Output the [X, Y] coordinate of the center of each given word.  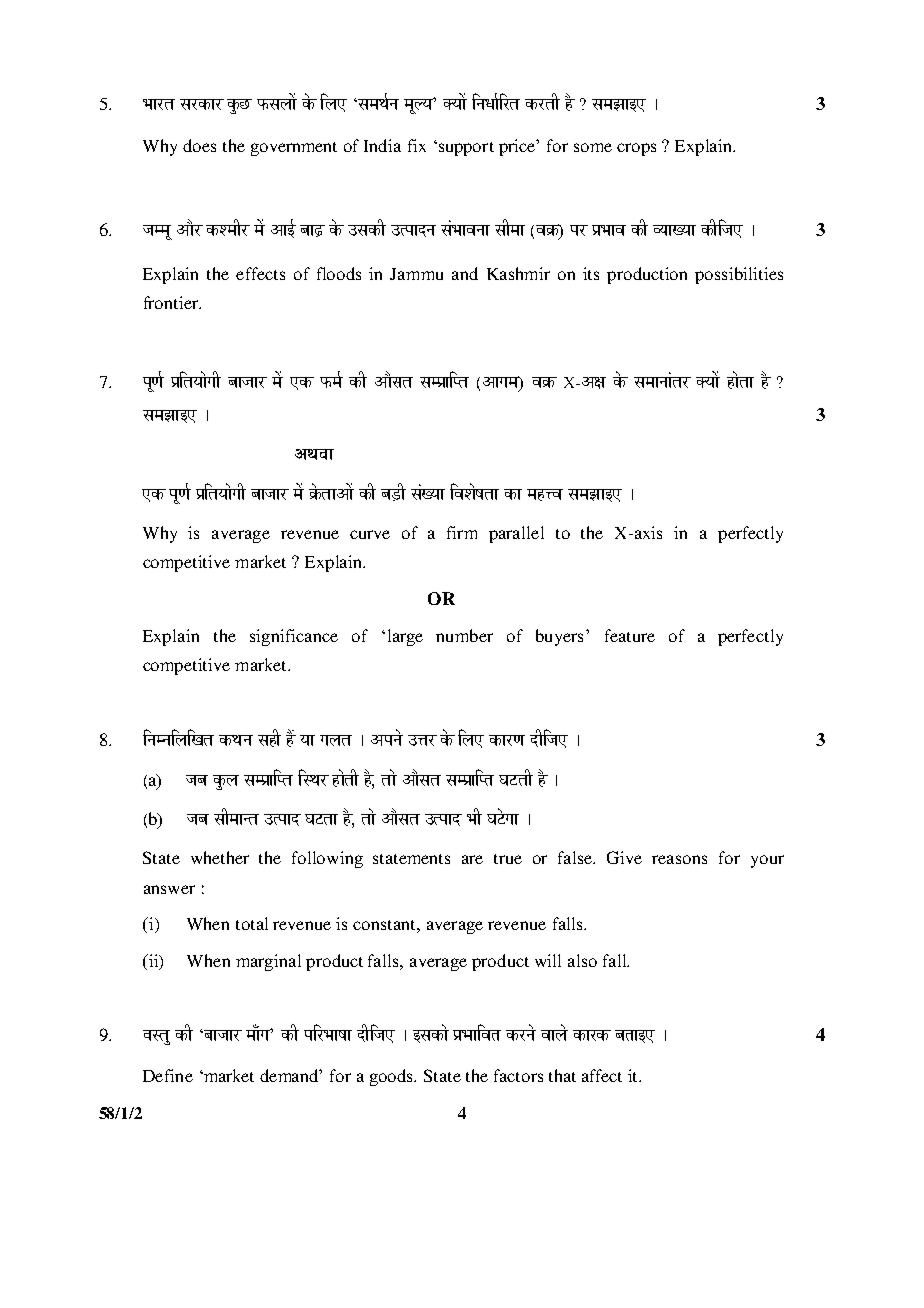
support [465, 149]
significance [294, 637]
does [199, 145]
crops [636, 149]
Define [168, 1075]
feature [630, 635]
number [464, 635]
